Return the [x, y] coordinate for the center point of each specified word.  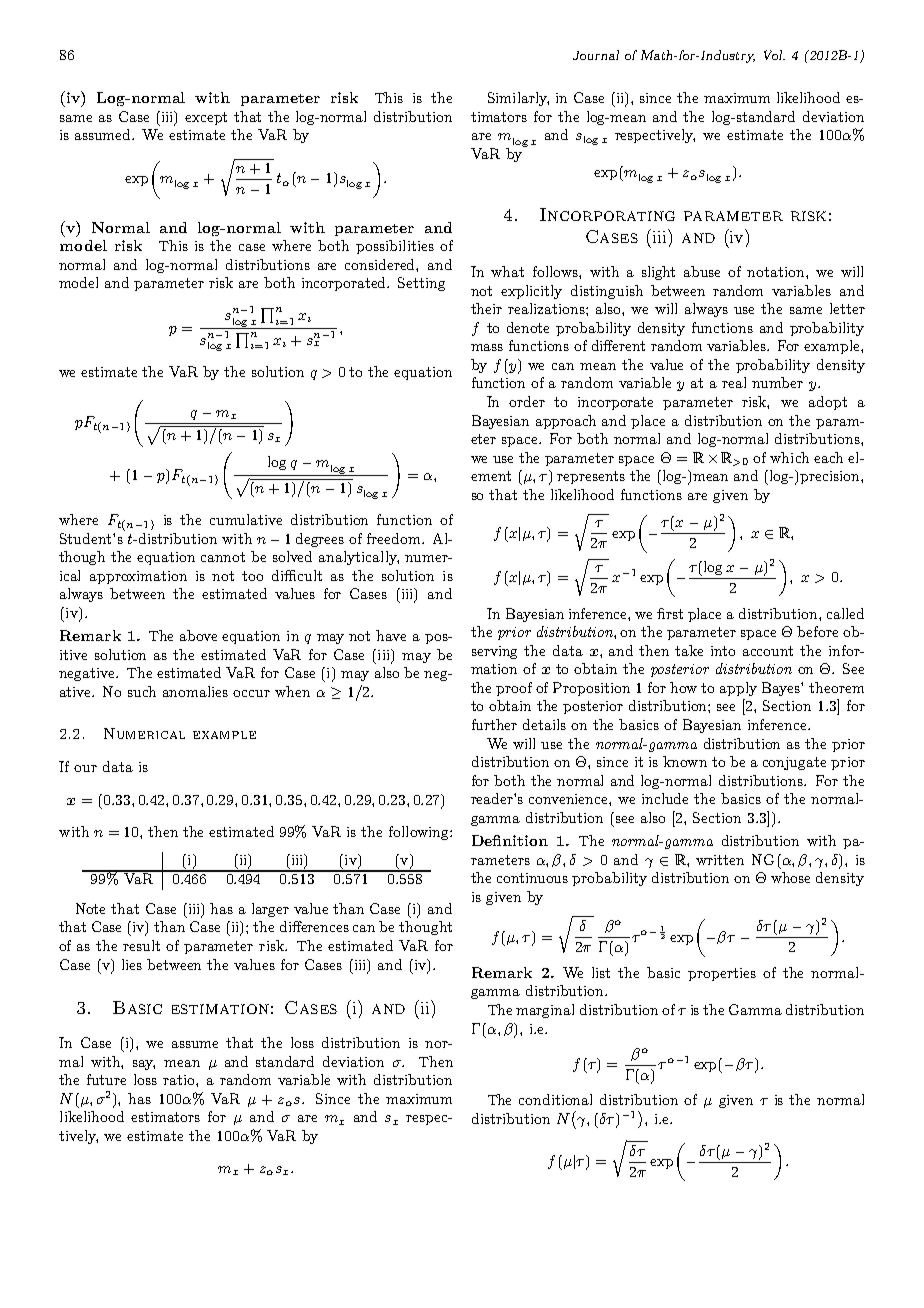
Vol [774, 55]
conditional [555, 1099]
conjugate [794, 763]
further [494, 724]
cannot [223, 557]
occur [251, 693]
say [144, 1065]
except [206, 118]
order [527, 401]
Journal [596, 55]
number [777, 382]
